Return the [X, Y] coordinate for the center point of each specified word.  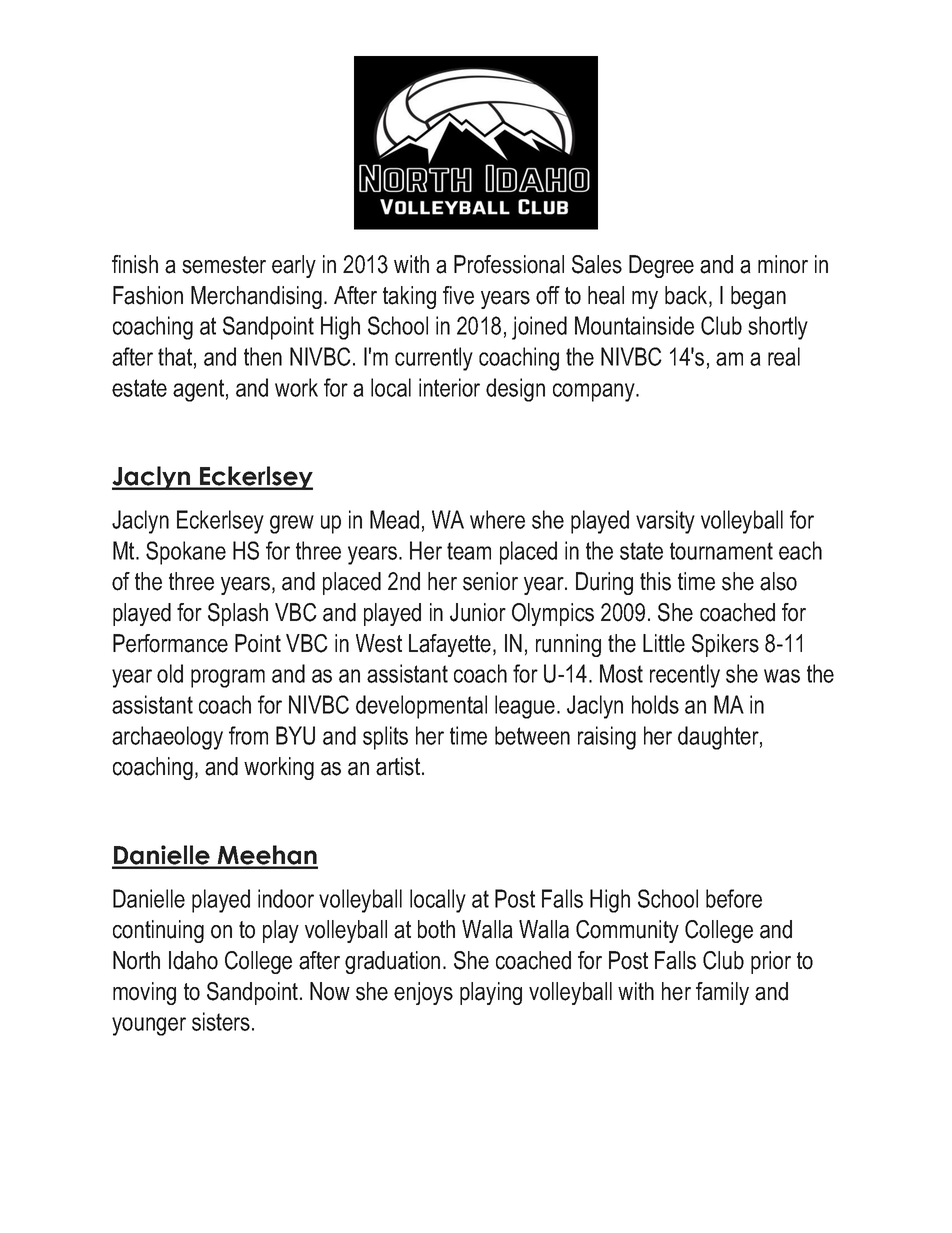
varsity [665, 522]
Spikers [725, 645]
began [758, 297]
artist [399, 766]
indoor [286, 898]
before [734, 898]
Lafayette [450, 645]
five [458, 295]
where [497, 519]
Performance [170, 643]
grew [292, 524]
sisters [221, 1021]
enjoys [423, 993]
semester [224, 265]
